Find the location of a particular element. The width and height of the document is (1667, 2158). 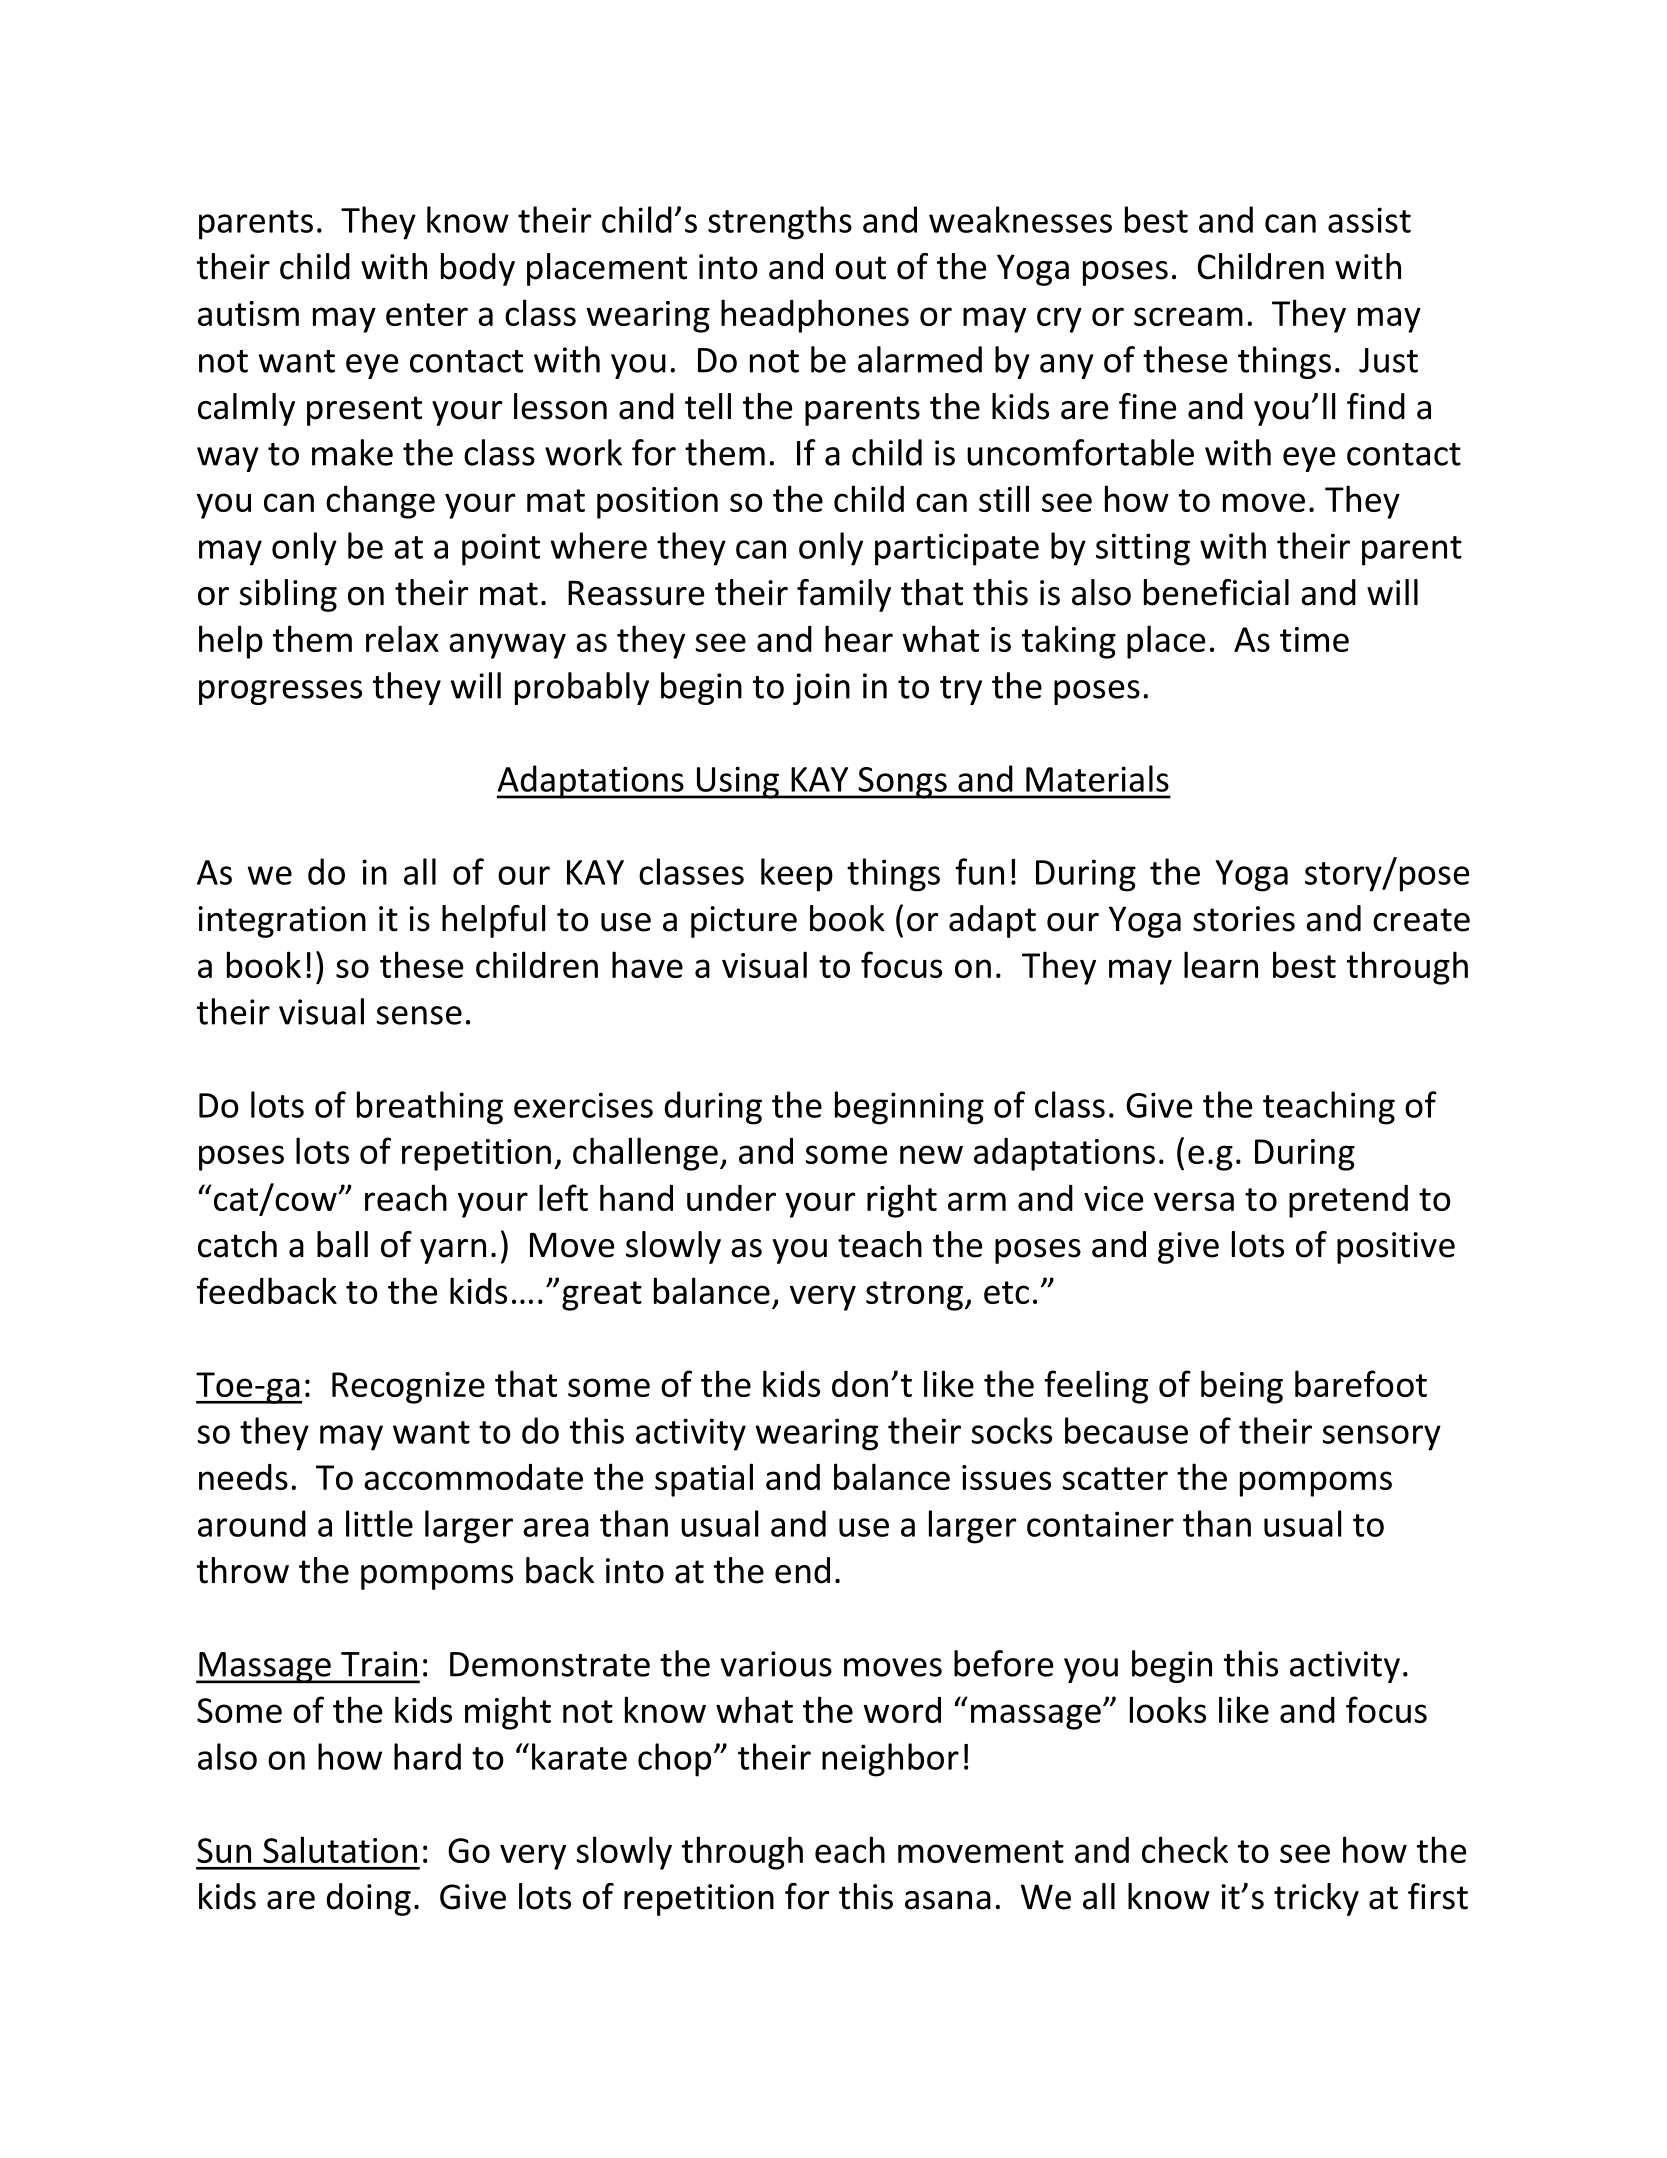

Salutation is located at coordinates (340, 1849).
